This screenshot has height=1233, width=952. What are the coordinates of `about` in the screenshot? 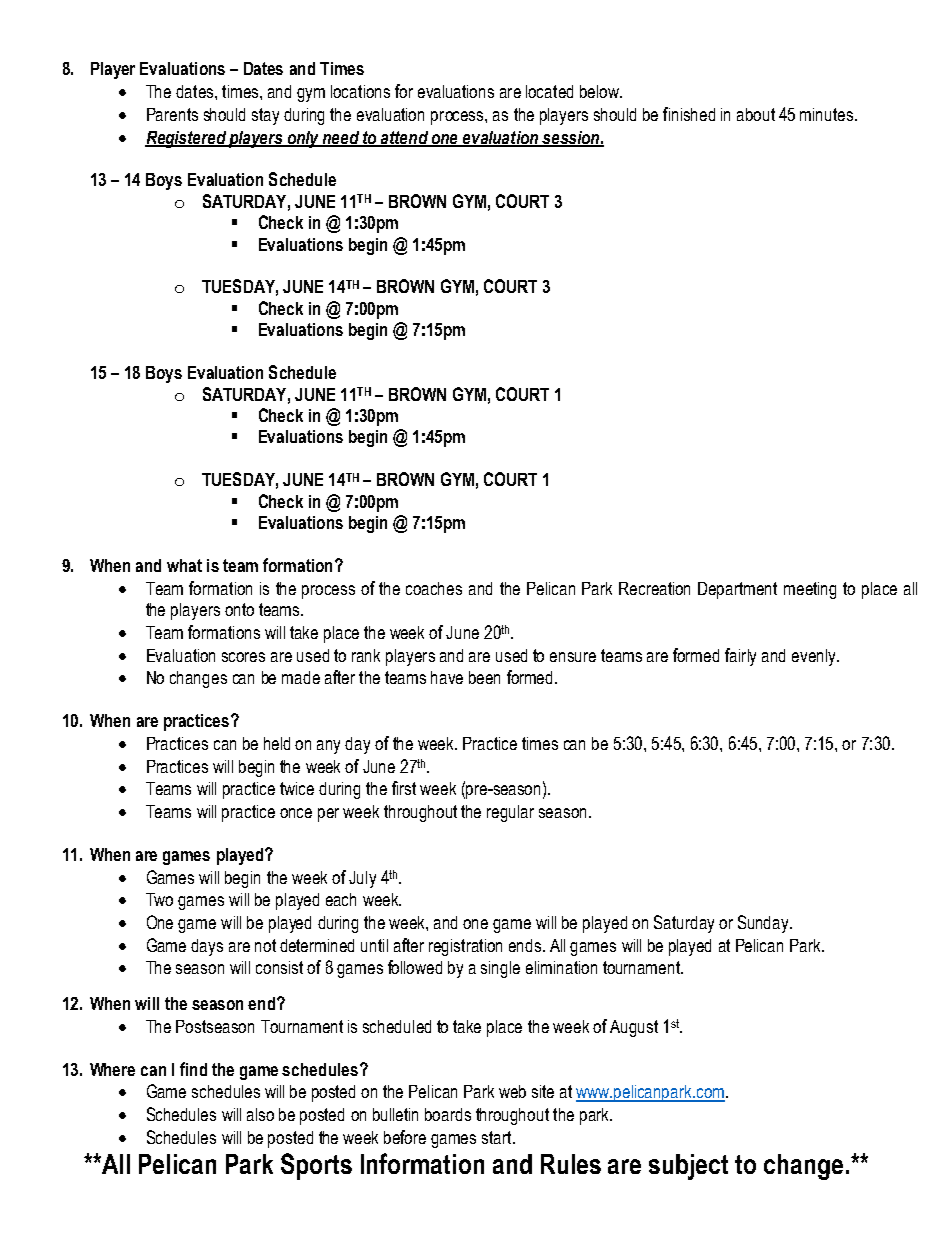 It's located at (756, 114).
